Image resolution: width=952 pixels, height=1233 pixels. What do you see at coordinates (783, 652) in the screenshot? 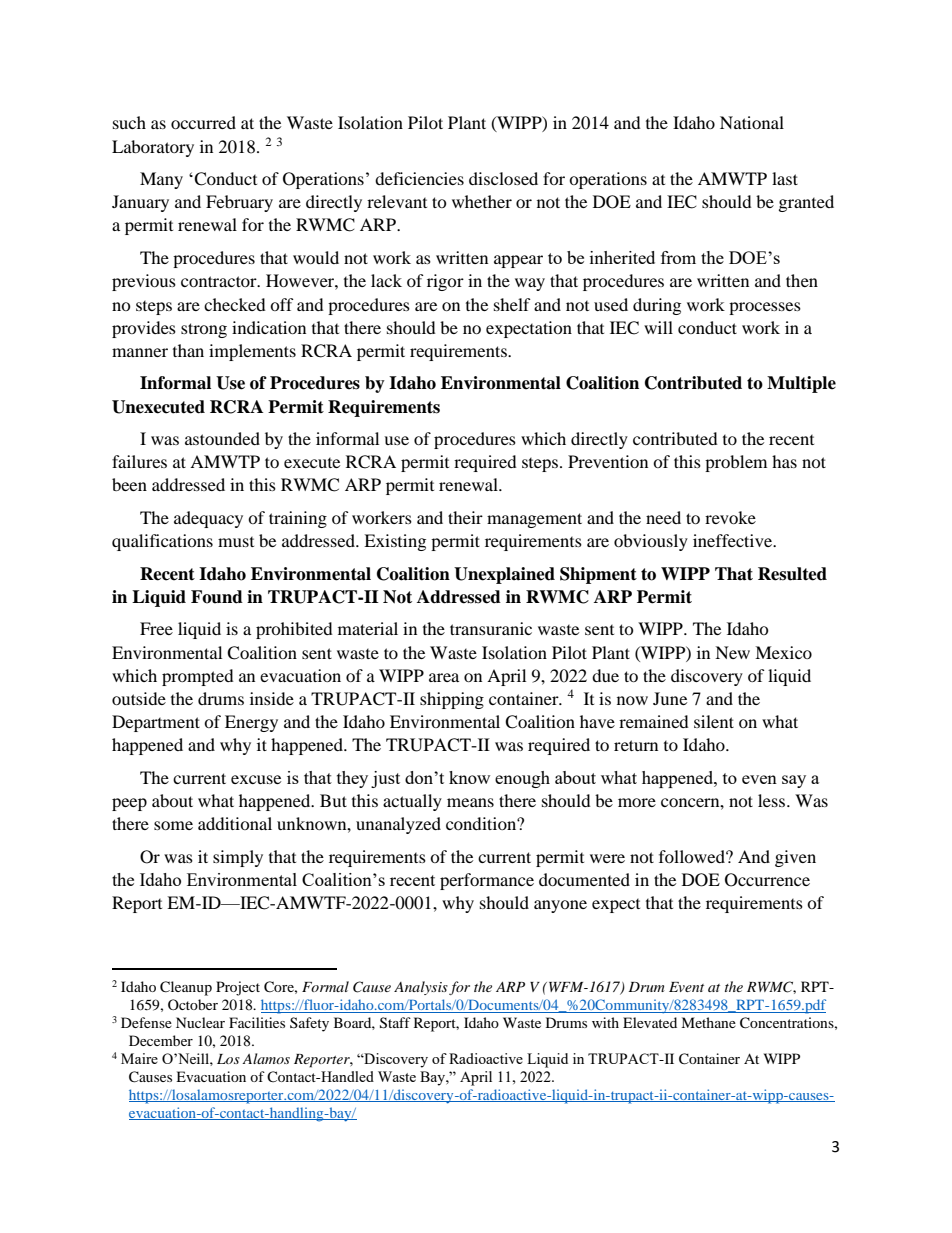
I see `Mexico` at bounding box center [783, 652].
